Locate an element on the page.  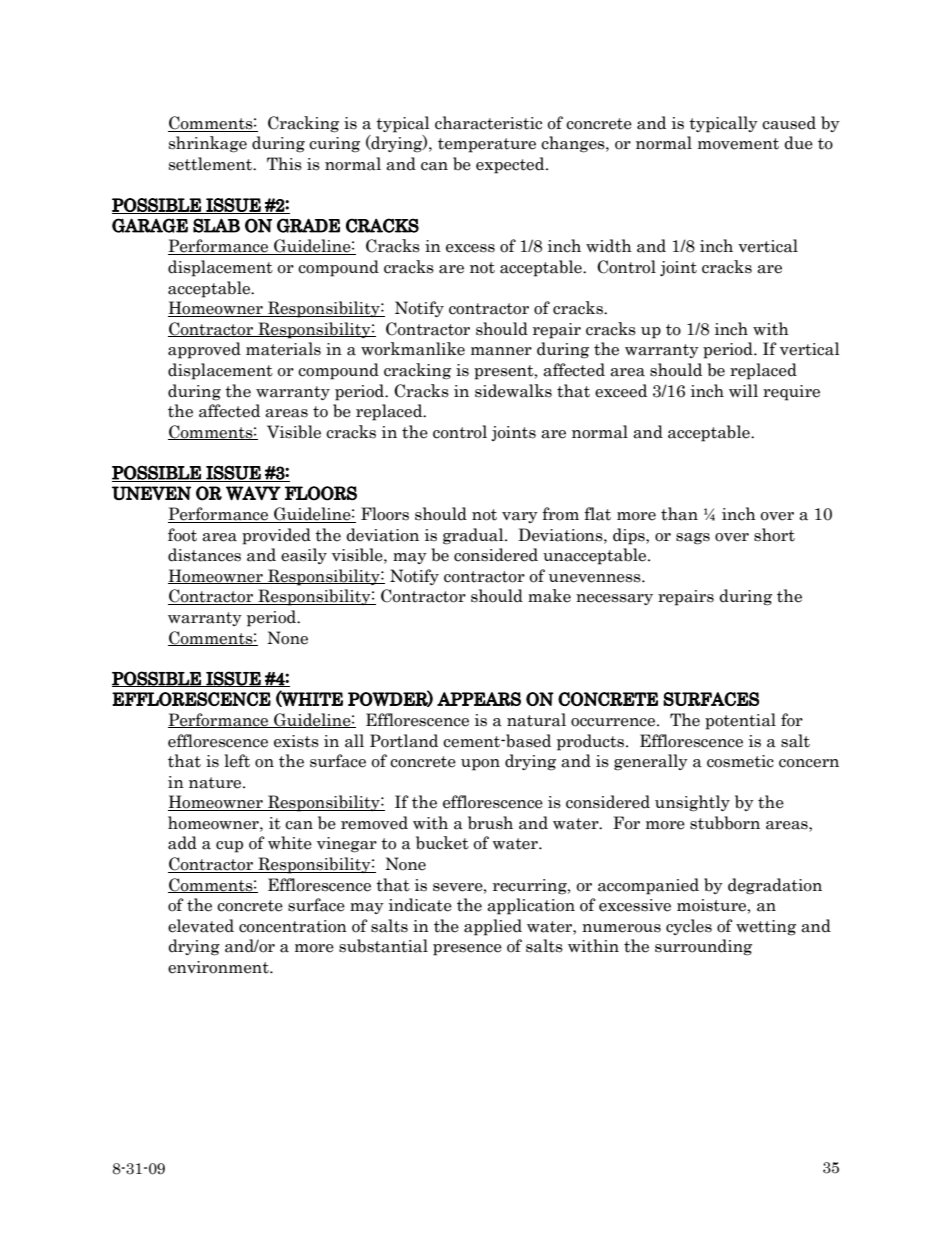
distances is located at coordinates (204, 555).
